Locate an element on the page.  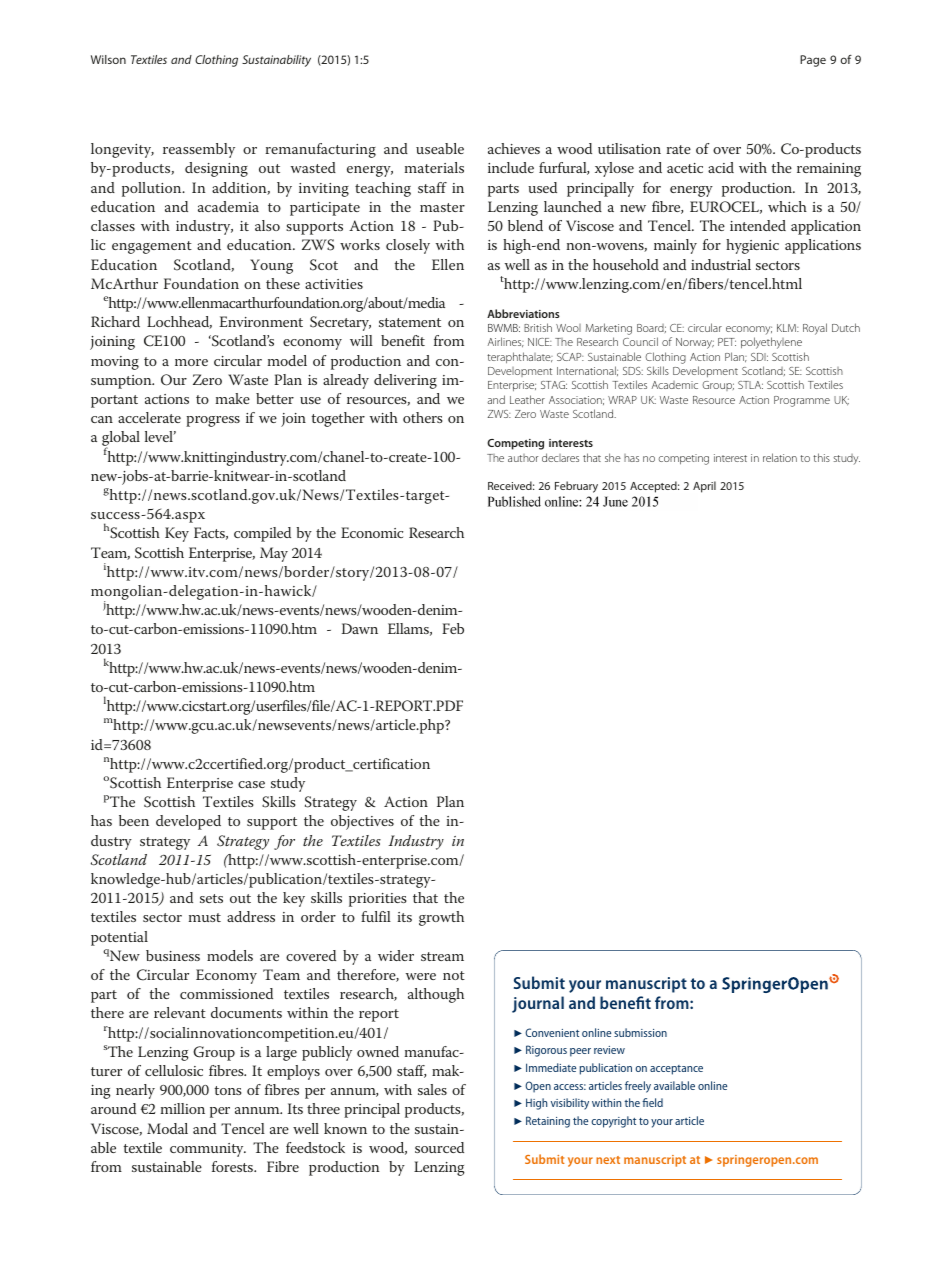
developed is located at coordinates (188, 822).
